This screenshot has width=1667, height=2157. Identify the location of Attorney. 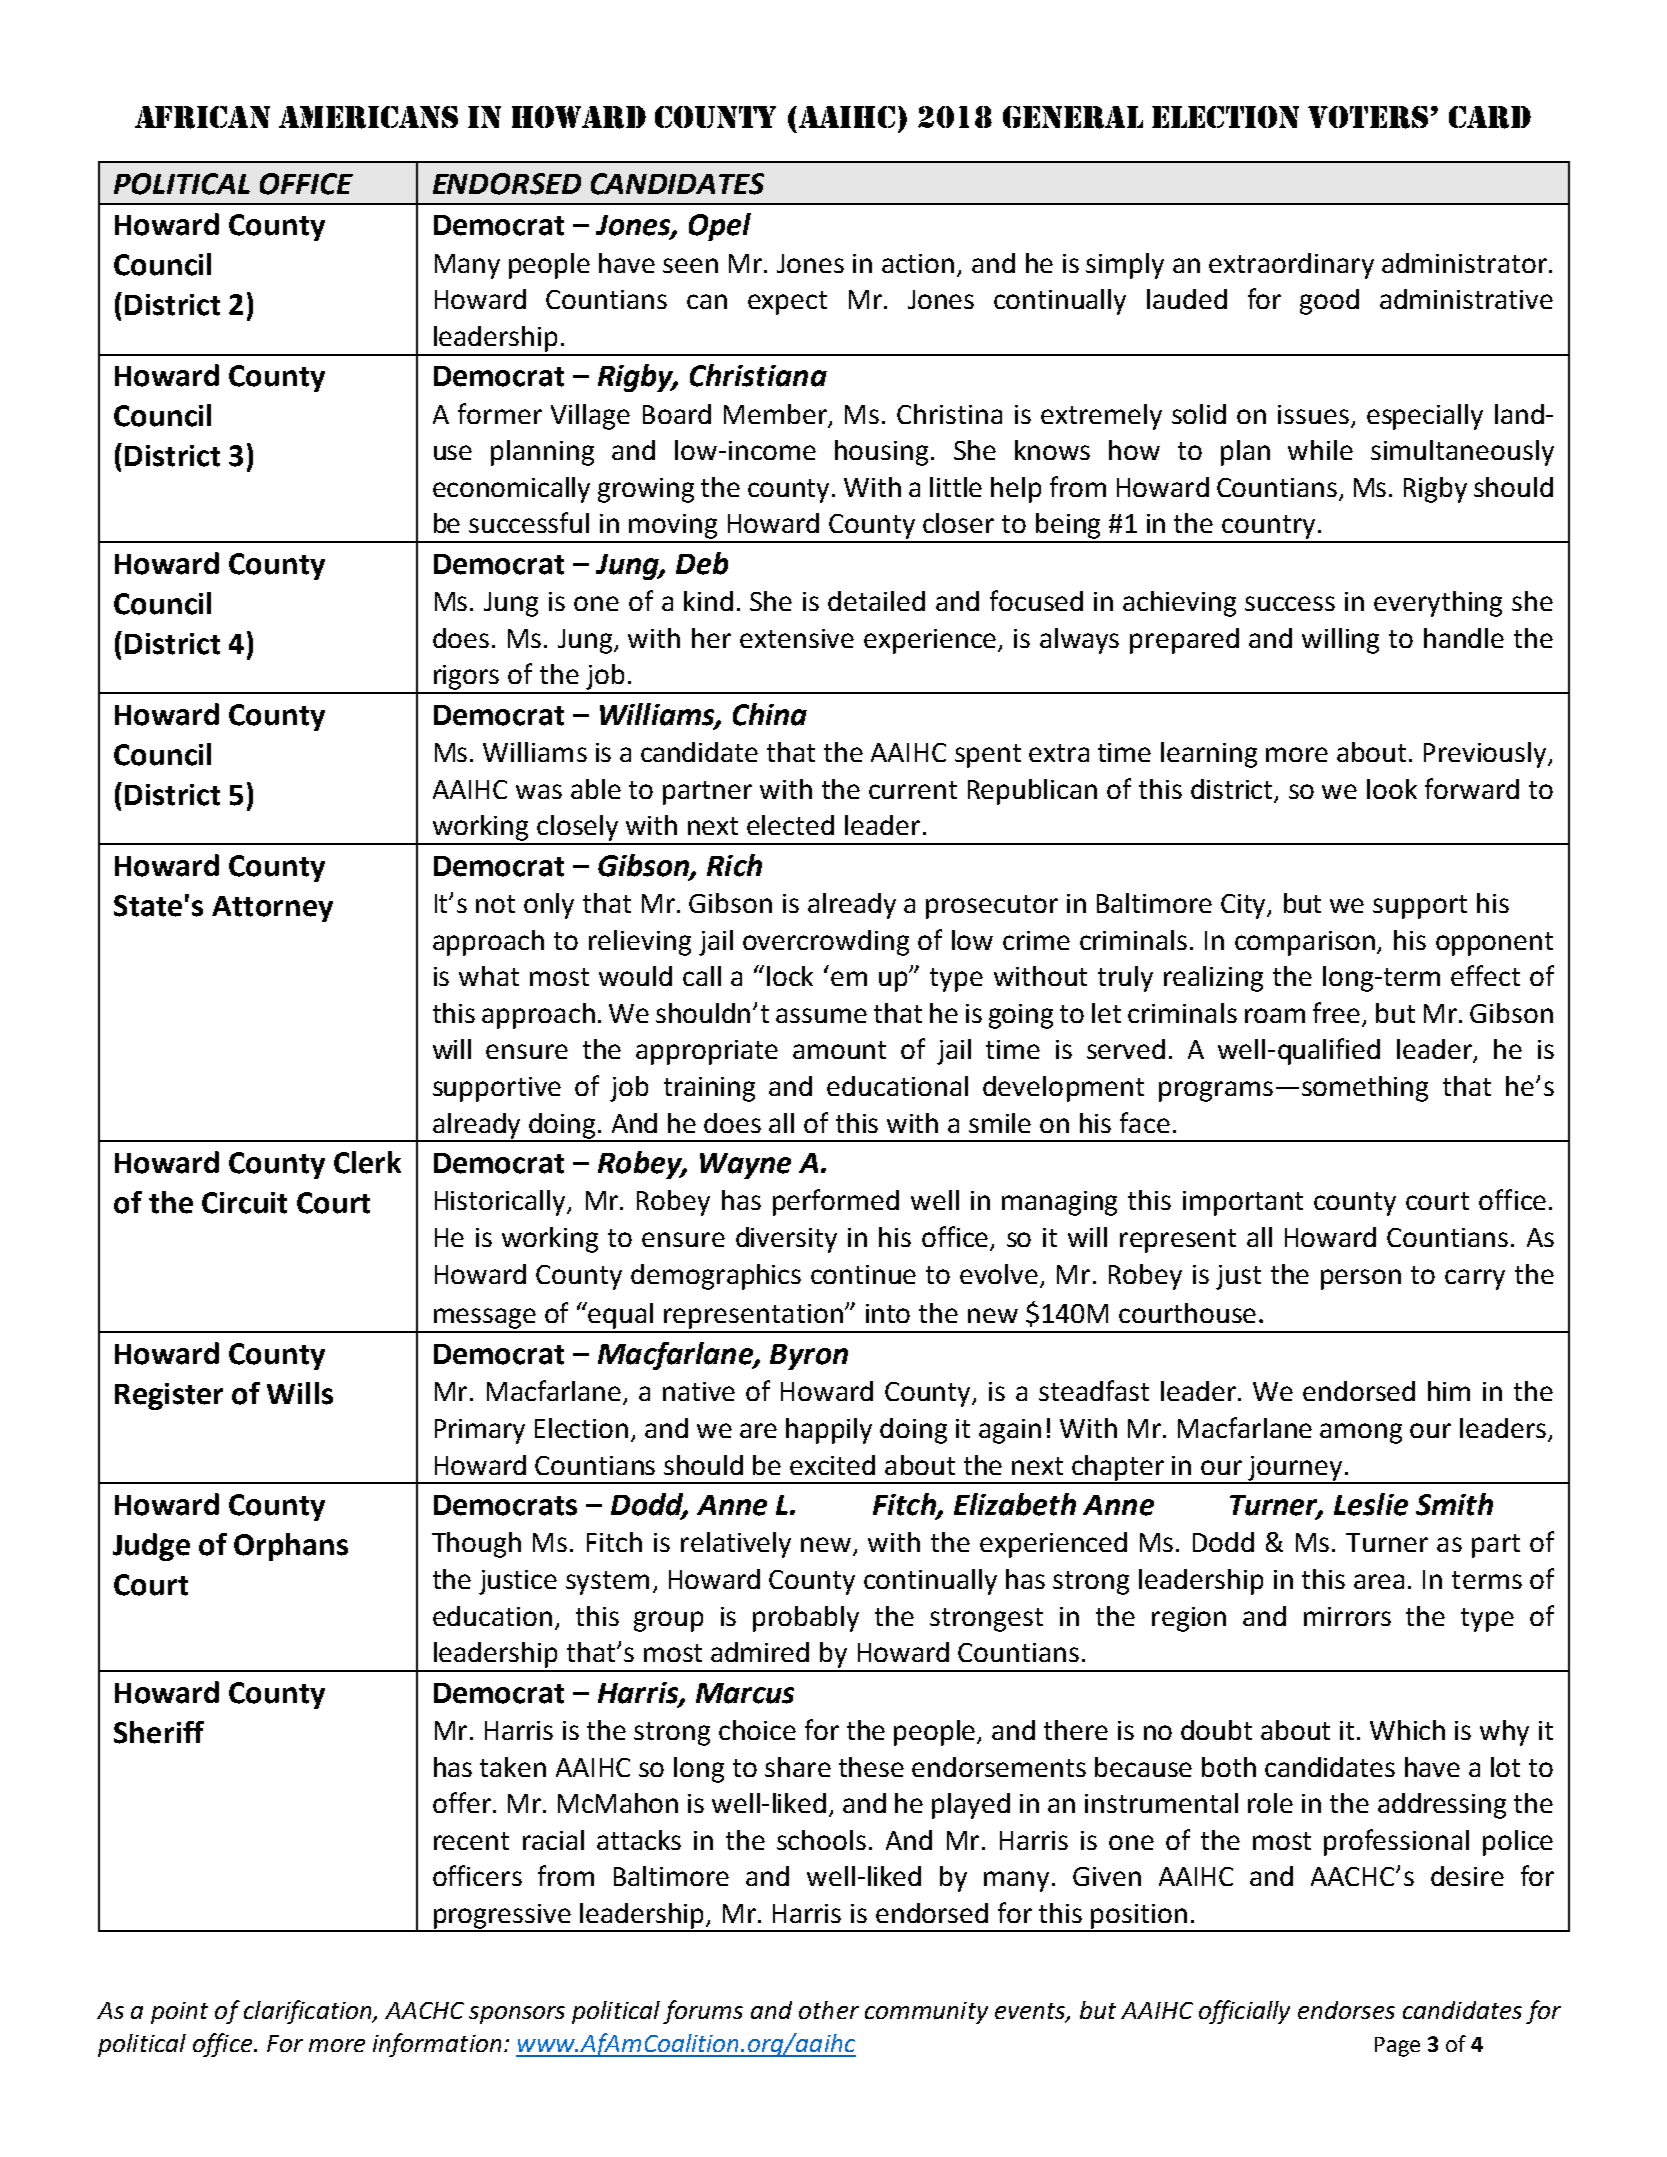
(272, 909).
